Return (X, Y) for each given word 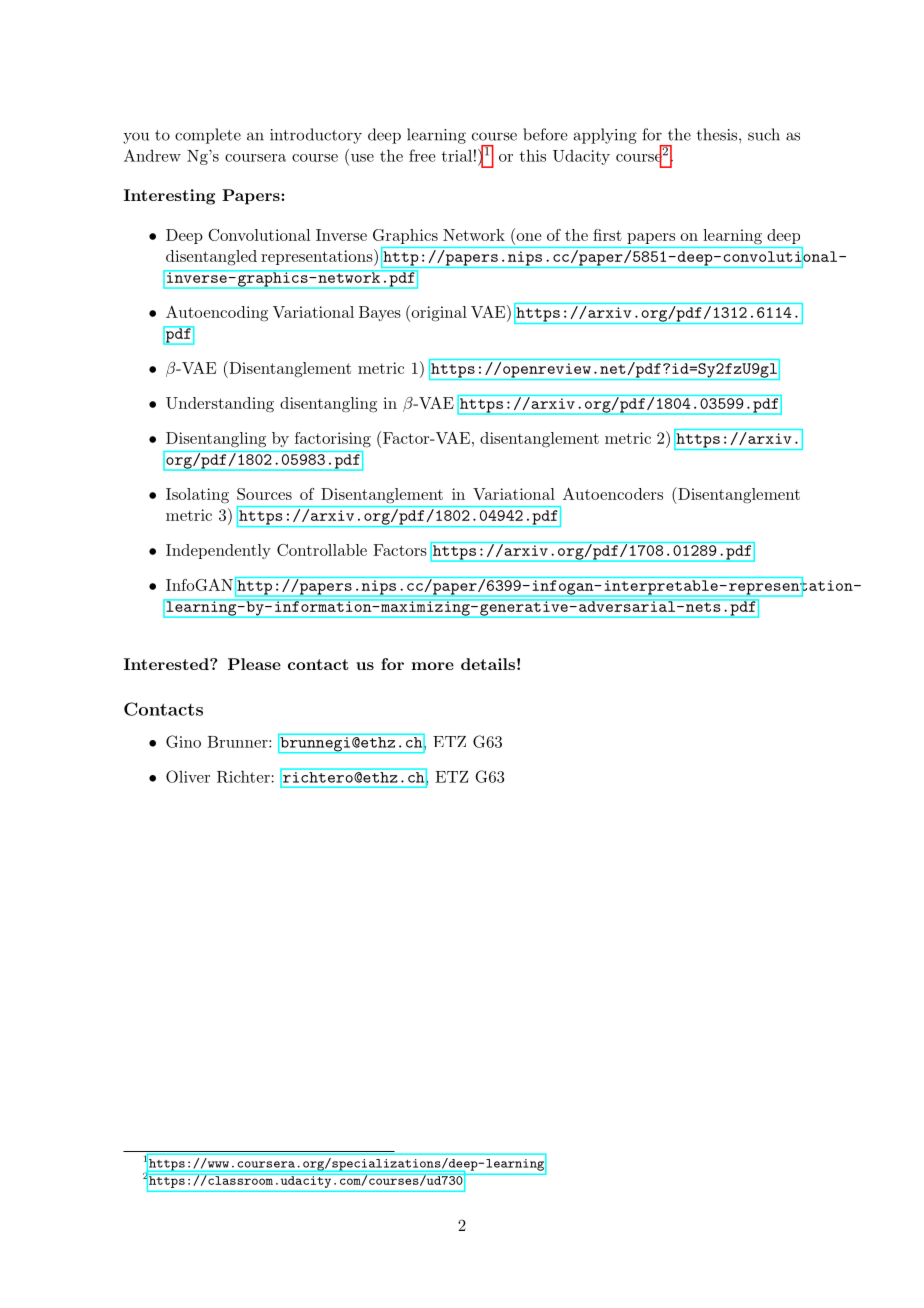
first (607, 235)
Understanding (220, 405)
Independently (218, 551)
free (422, 155)
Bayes (380, 313)
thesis (717, 134)
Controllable (322, 550)
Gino (183, 741)
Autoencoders (613, 494)
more (433, 666)
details (488, 664)
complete (208, 136)
